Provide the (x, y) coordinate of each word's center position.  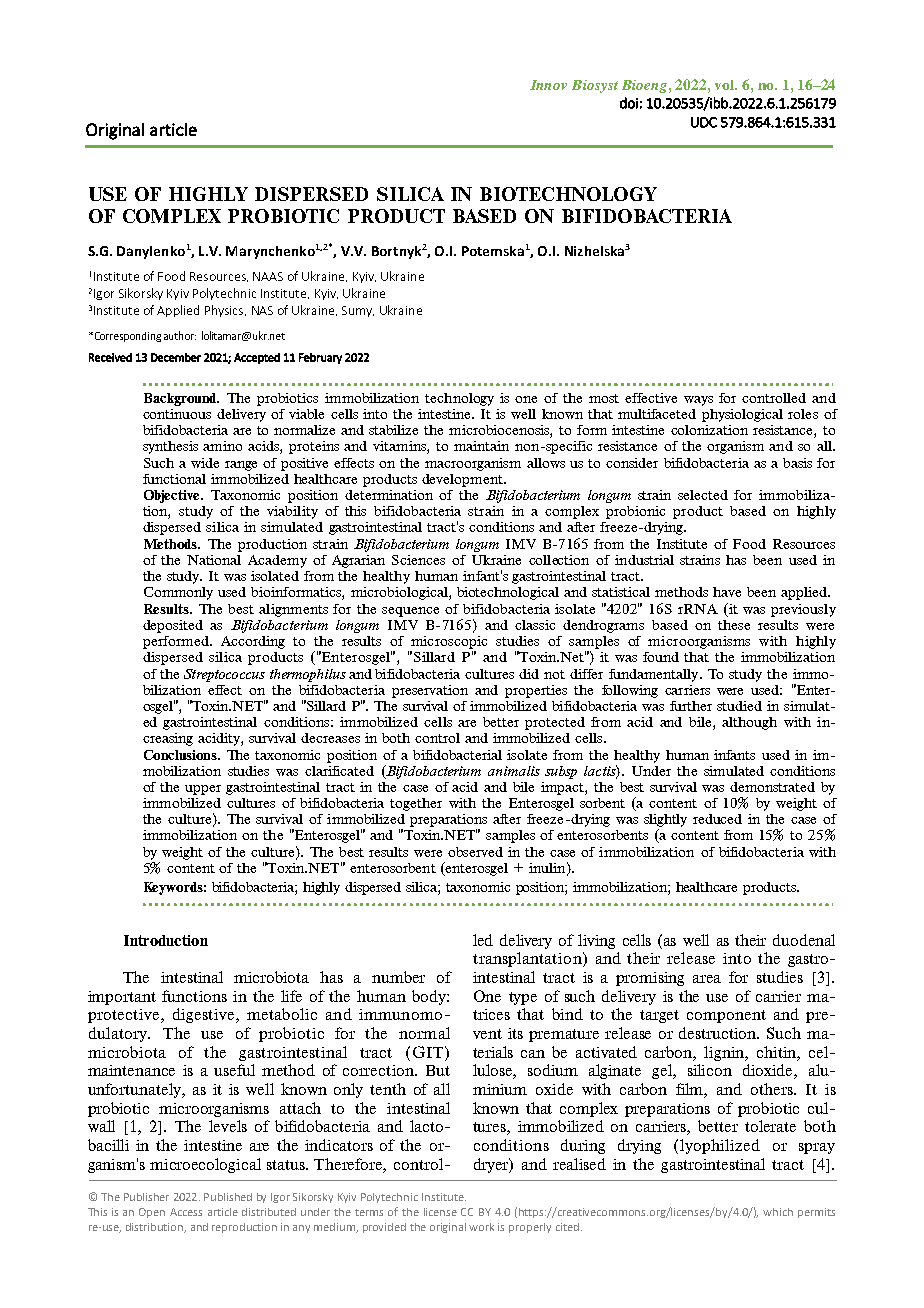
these (734, 625)
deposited (173, 626)
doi (629, 103)
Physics (225, 311)
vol (725, 85)
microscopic (449, 642)
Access (186, 1212)
